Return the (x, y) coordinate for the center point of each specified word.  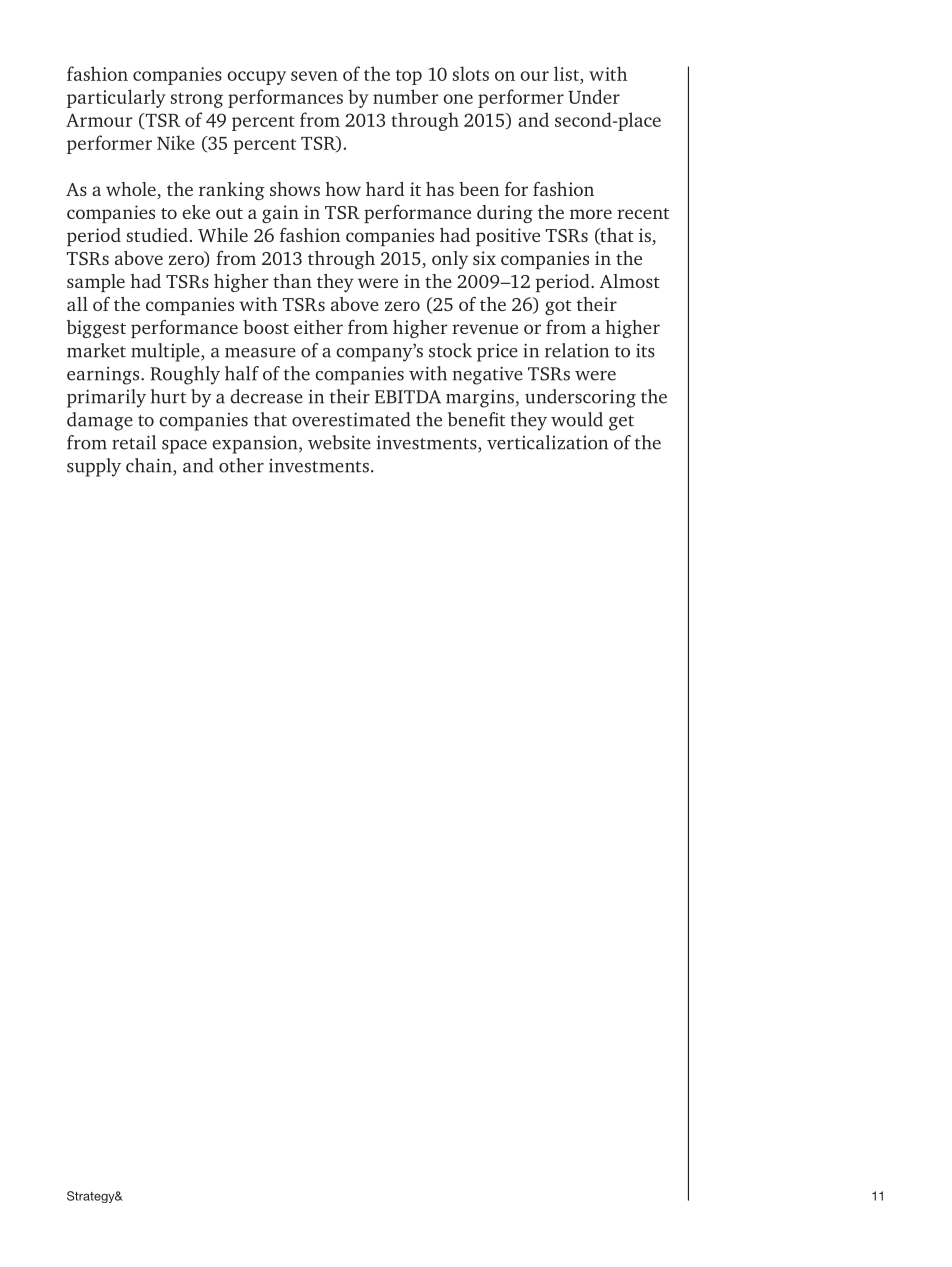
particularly (116, 98)
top (409, 77)
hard (385, 189)
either (318, 327)
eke (196, 212)
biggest (96, 329)
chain (150, 466)
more (591, 214)
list (567, 73)
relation (577, 350)
